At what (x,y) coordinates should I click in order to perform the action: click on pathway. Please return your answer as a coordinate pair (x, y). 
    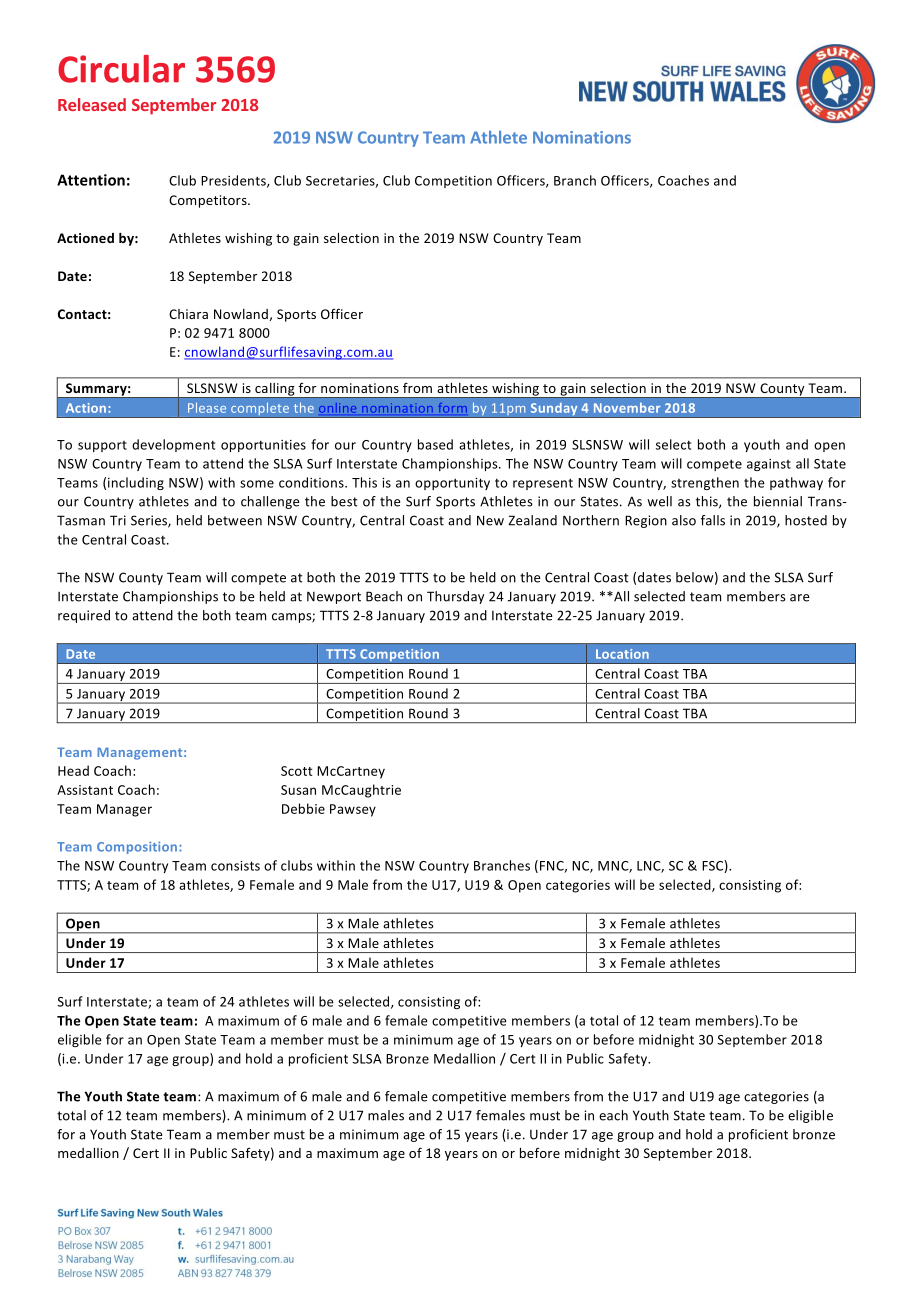
    Looking at the image, I should click on (796, 483).
